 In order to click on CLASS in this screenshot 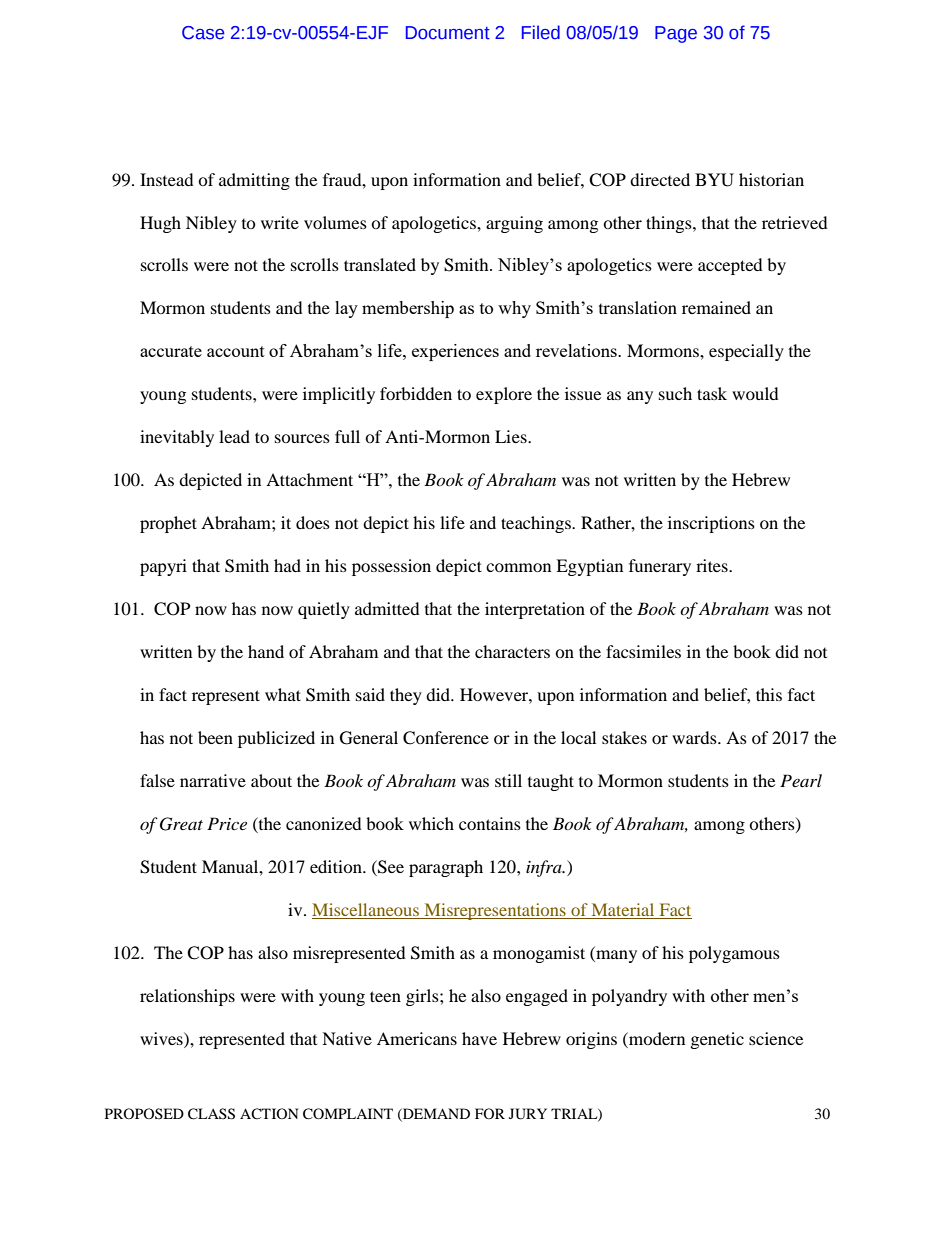, I will do `click(211, 1114)`.
